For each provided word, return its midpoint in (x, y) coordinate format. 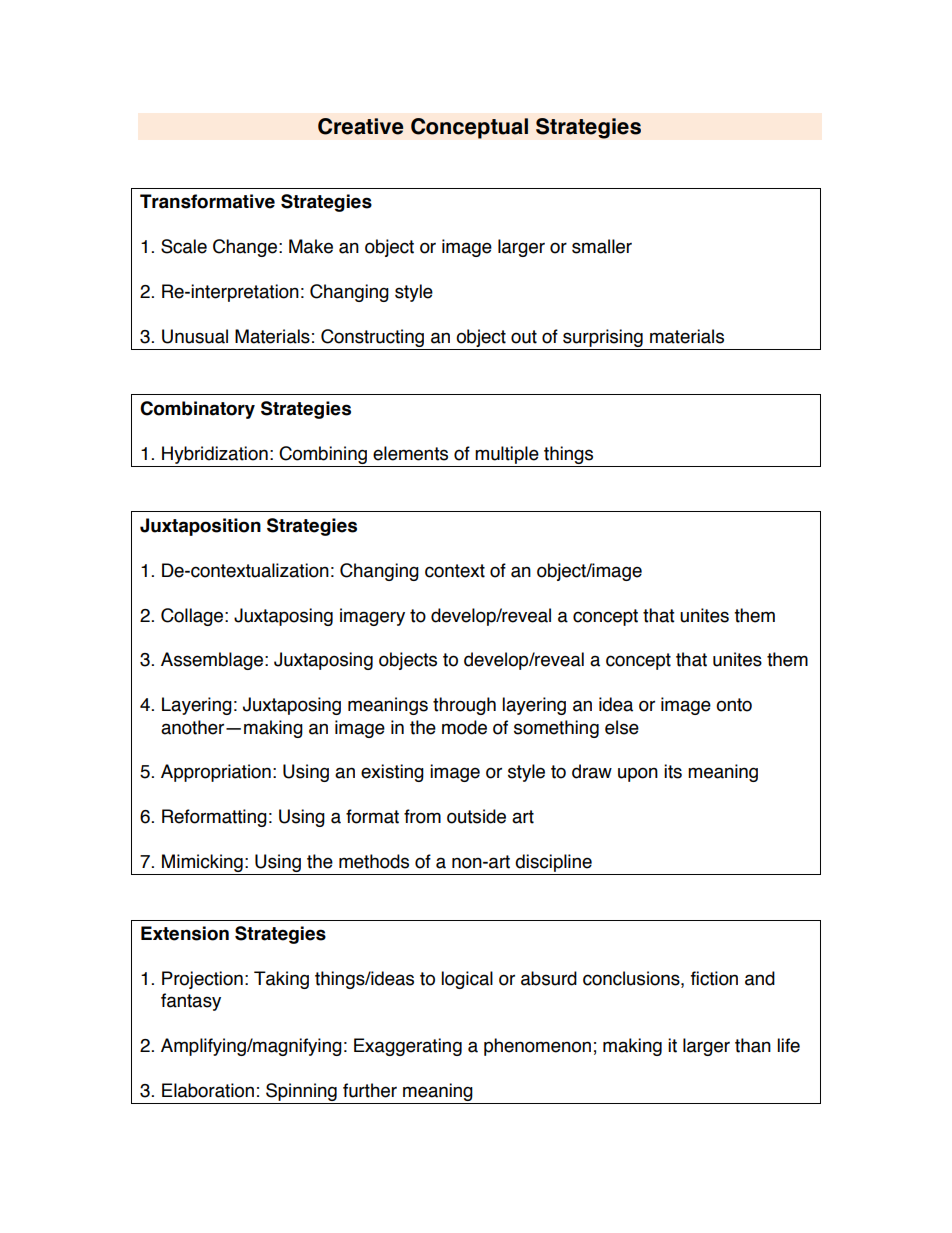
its (673, 771)
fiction (714, 978)
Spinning (301, 1093)
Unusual (195, 336)
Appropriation (216, 773)
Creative (360, 126)
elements (410, 453)
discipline (553, 863)
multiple (507, 455)
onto (734, 705)
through (464, 706)
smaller (602, 246)
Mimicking (202, 864)
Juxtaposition (200, 527)
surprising (603, 339)
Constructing (372, 339)
